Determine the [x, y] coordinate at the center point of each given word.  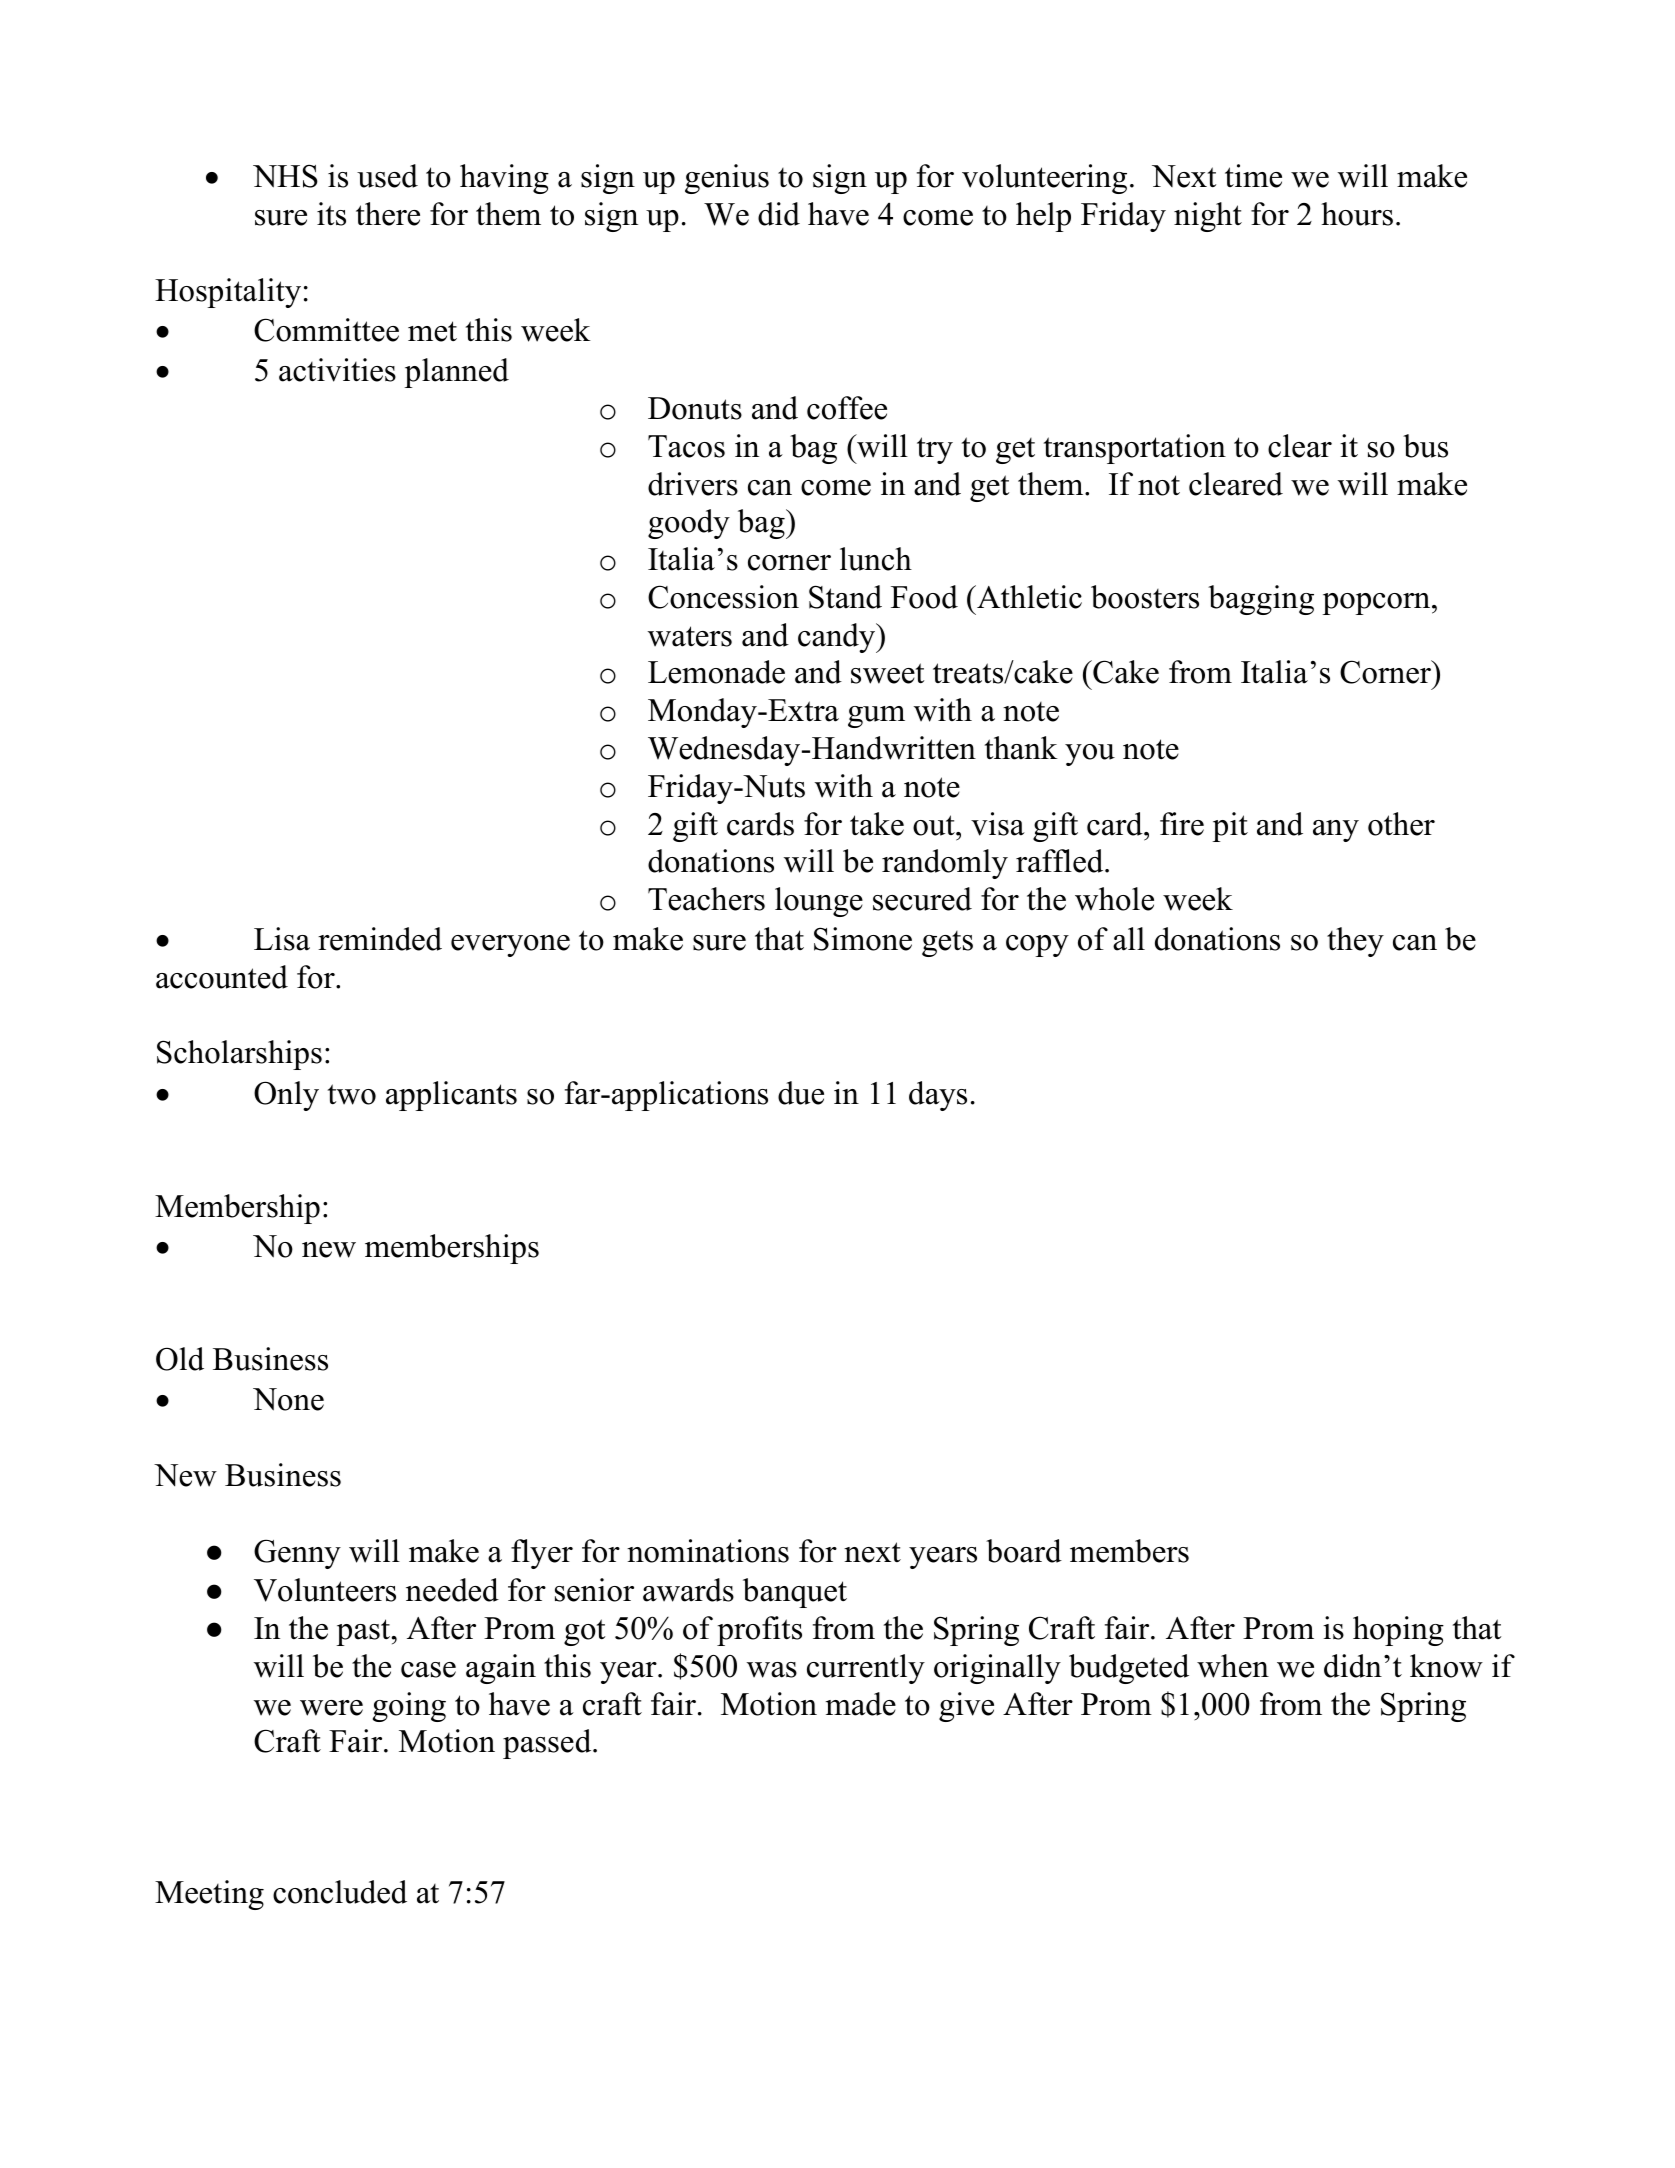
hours [1357, 214]
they [1355, 942]
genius [727, 179]
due [801, 1093]
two [352, 1094]
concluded [340, 1892]
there [388, 214]
